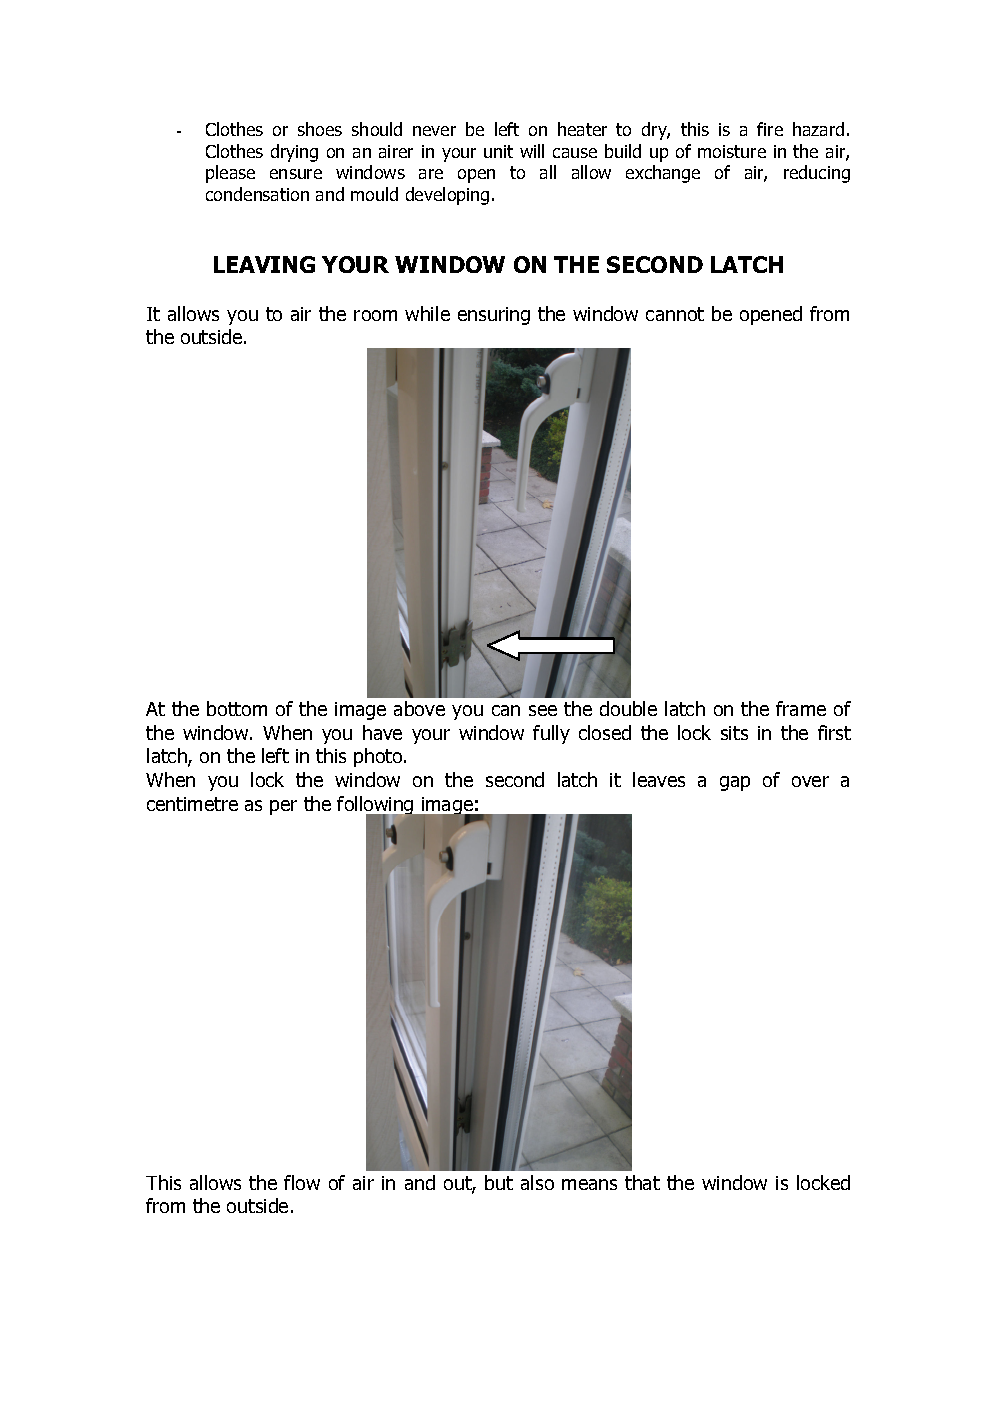  I want to click on flow, so click(302, 1182).
